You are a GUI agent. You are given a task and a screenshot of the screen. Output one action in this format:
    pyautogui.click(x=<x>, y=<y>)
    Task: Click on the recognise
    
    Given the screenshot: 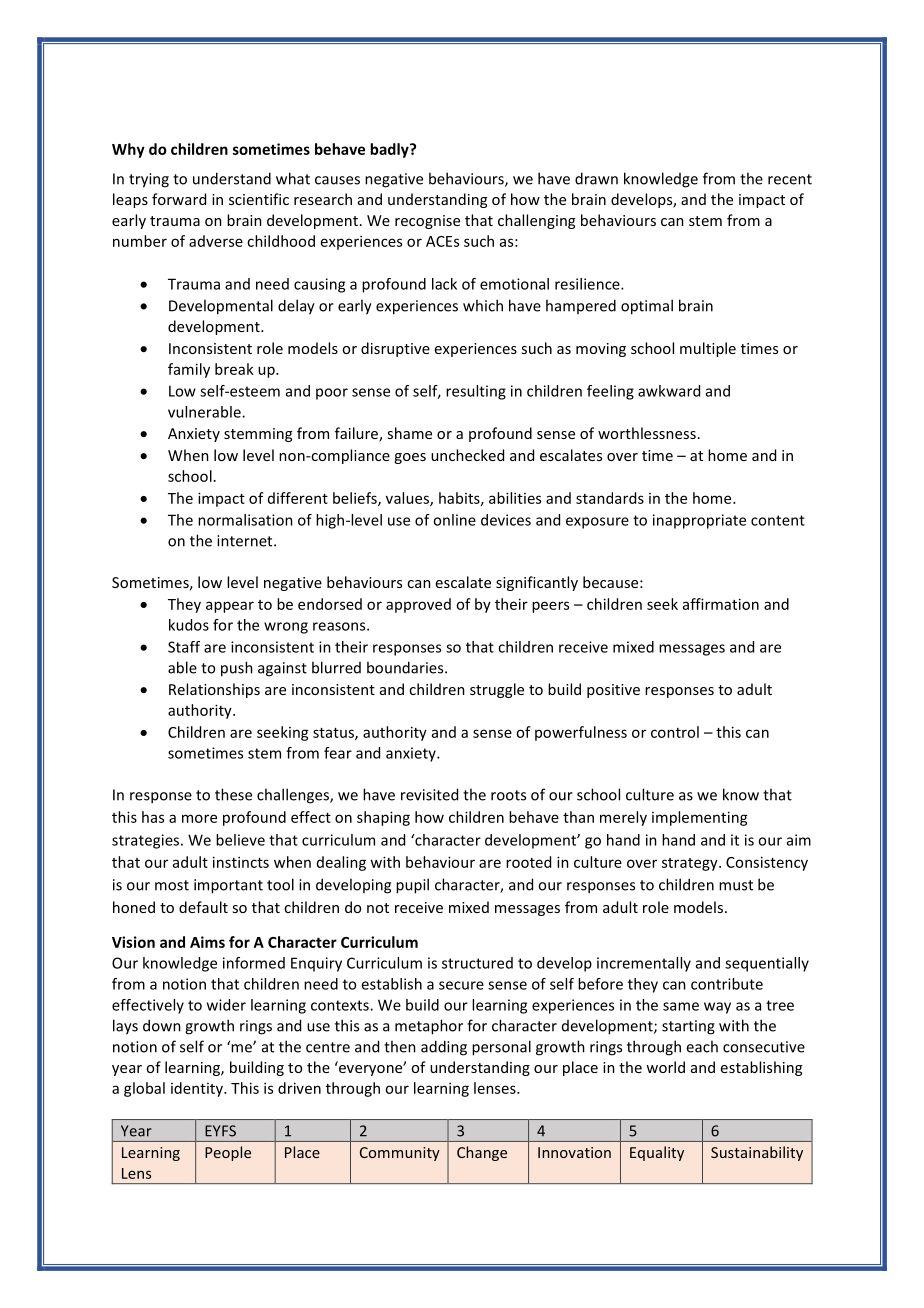 What is the action you would take?
    pyautogui.click(x=427, y=222)
